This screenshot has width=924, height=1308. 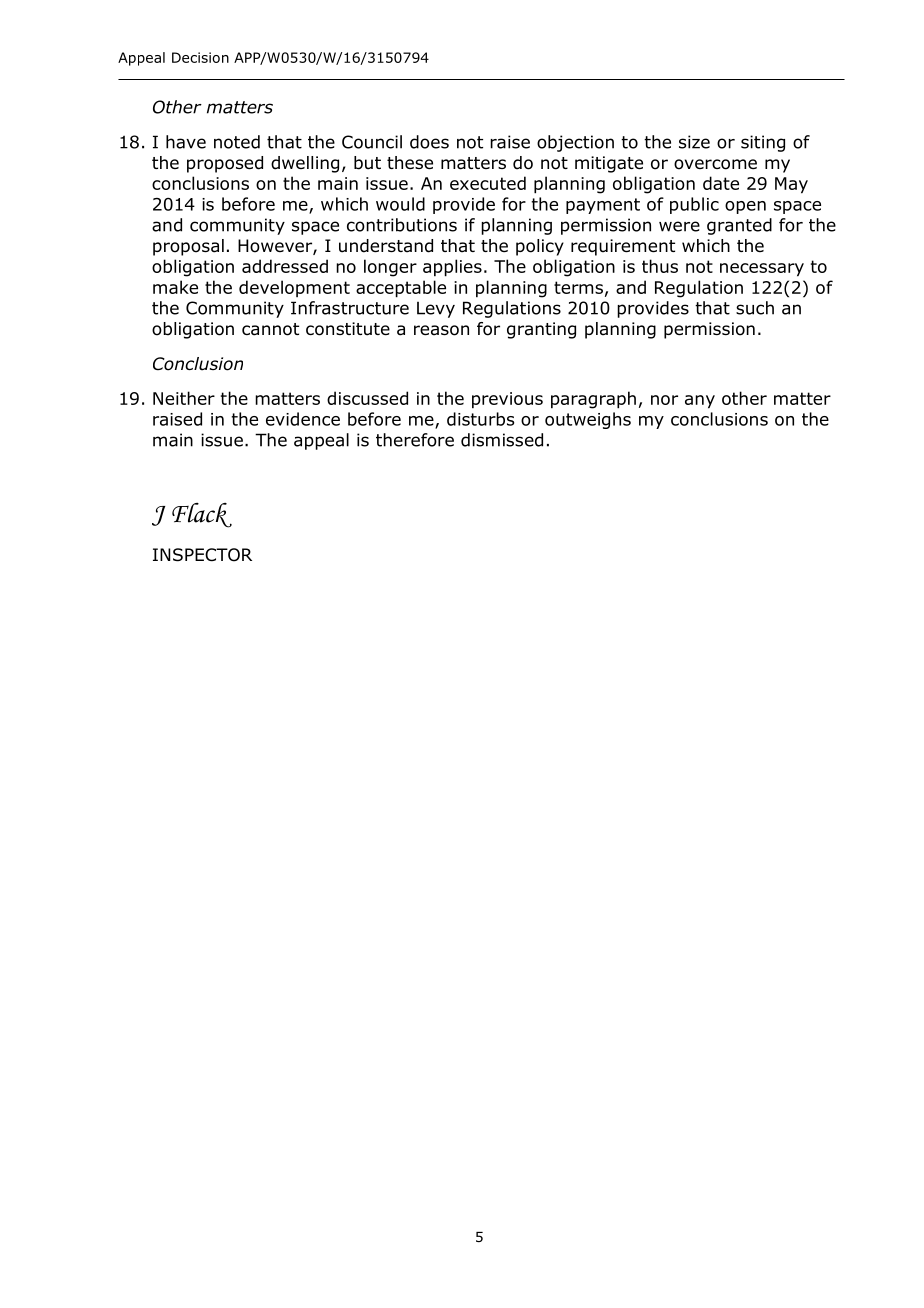 I want to click on cannot, so click(x=270, y=329).
